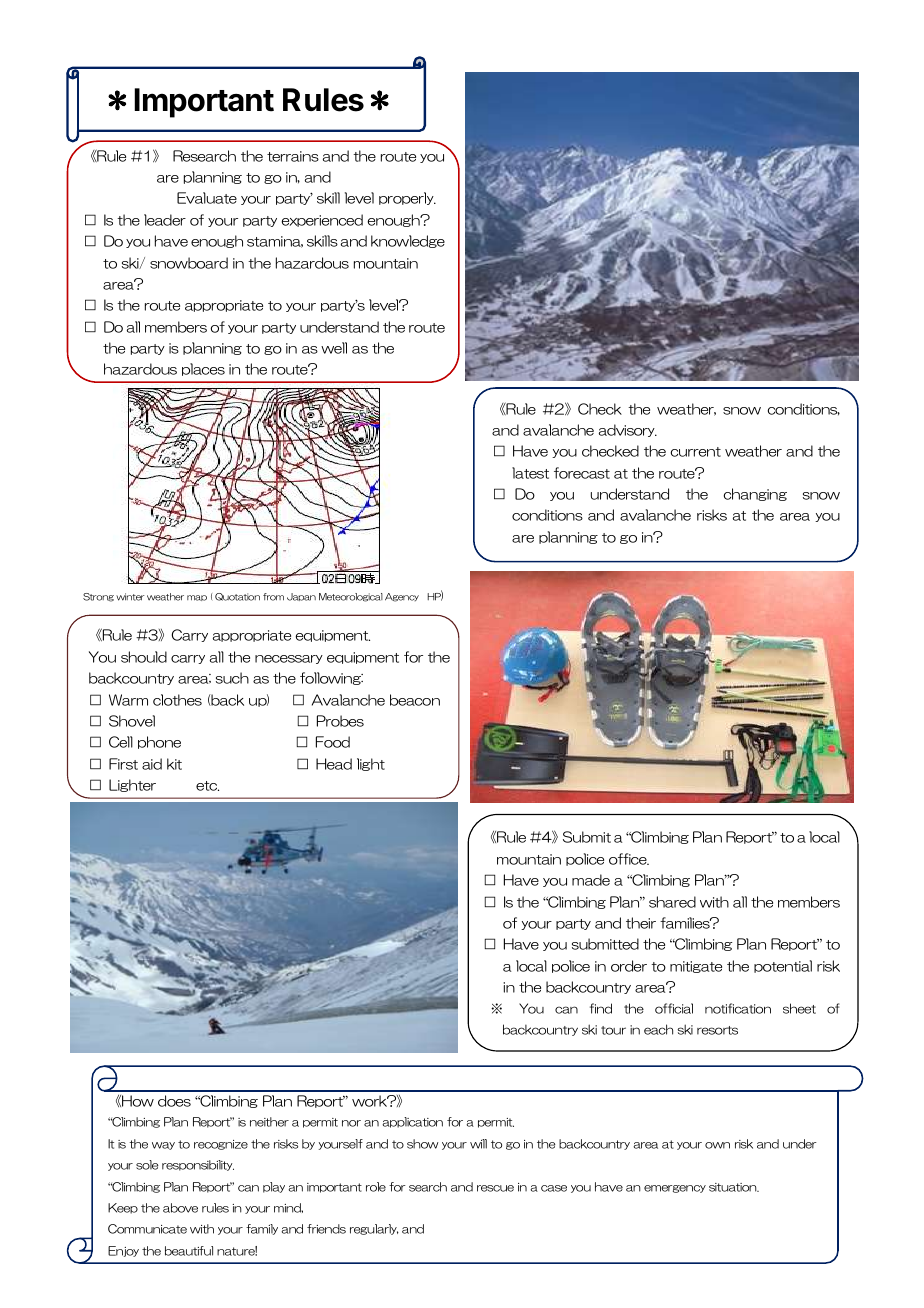 The width and height of the screenshot is (924, 1308). I want to click on office, so click(629, 859).
